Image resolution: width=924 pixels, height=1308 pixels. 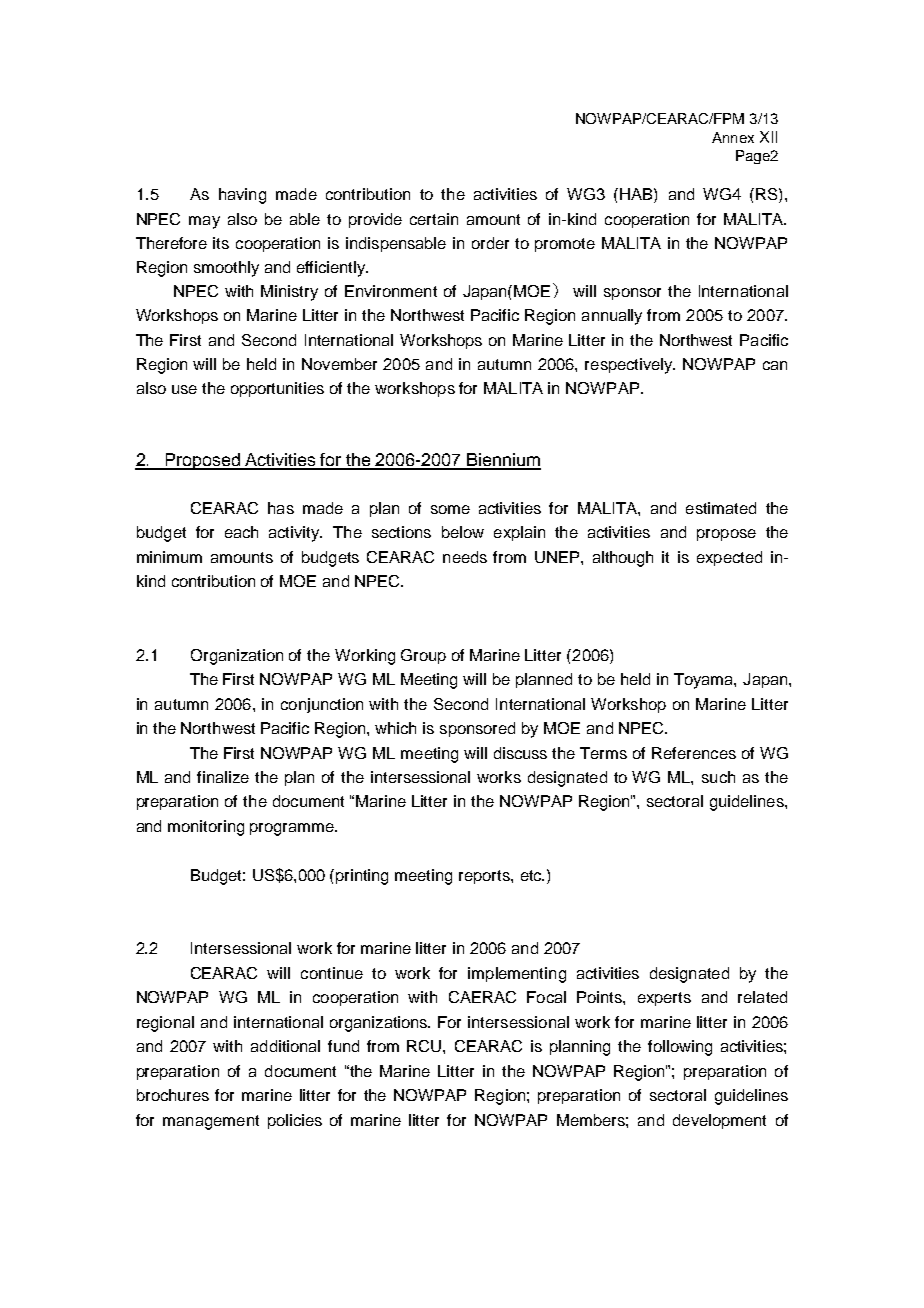 I want to click on certain, so click(x=434, y=219).
